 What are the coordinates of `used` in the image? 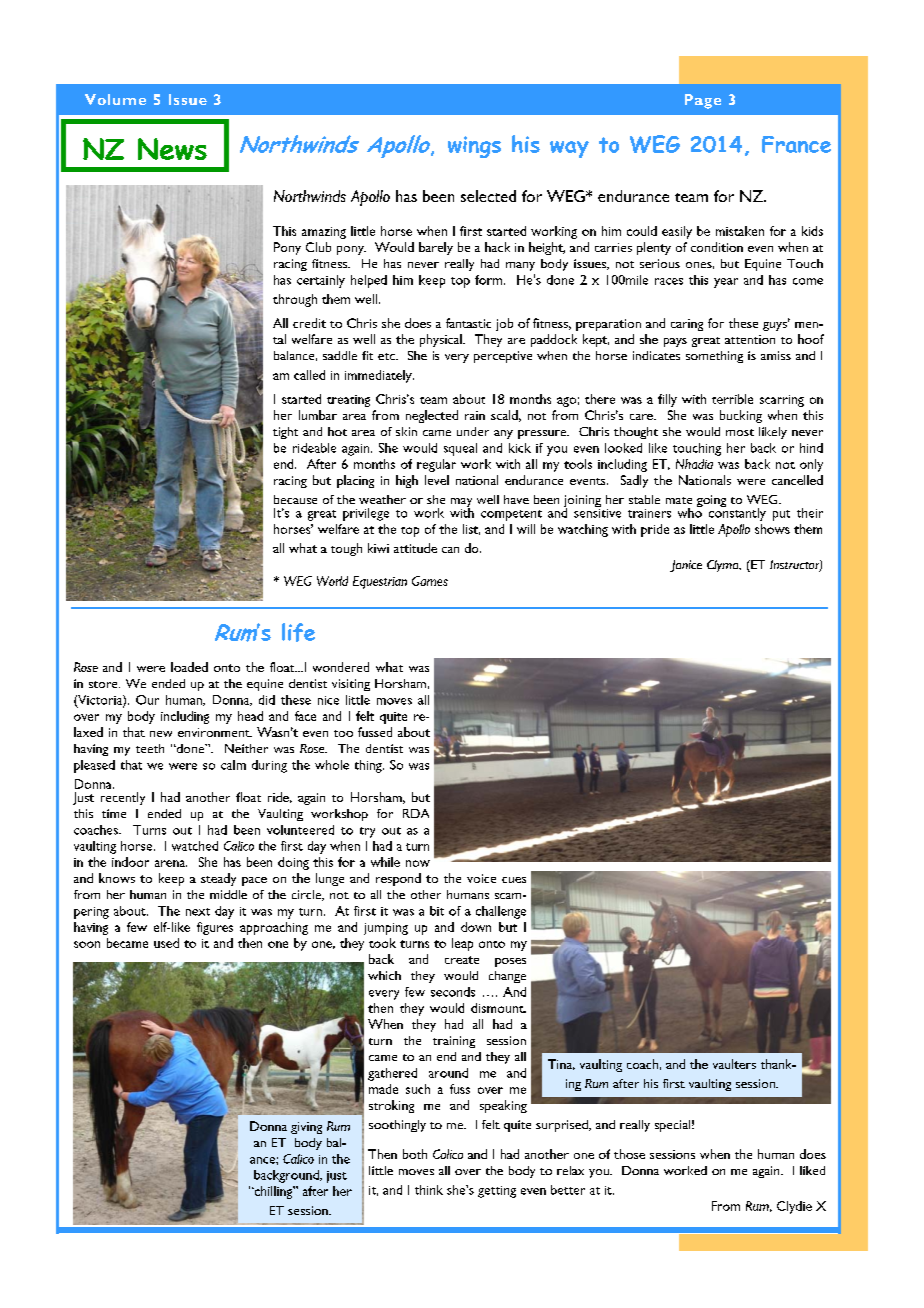 It's located at (166, 943).
